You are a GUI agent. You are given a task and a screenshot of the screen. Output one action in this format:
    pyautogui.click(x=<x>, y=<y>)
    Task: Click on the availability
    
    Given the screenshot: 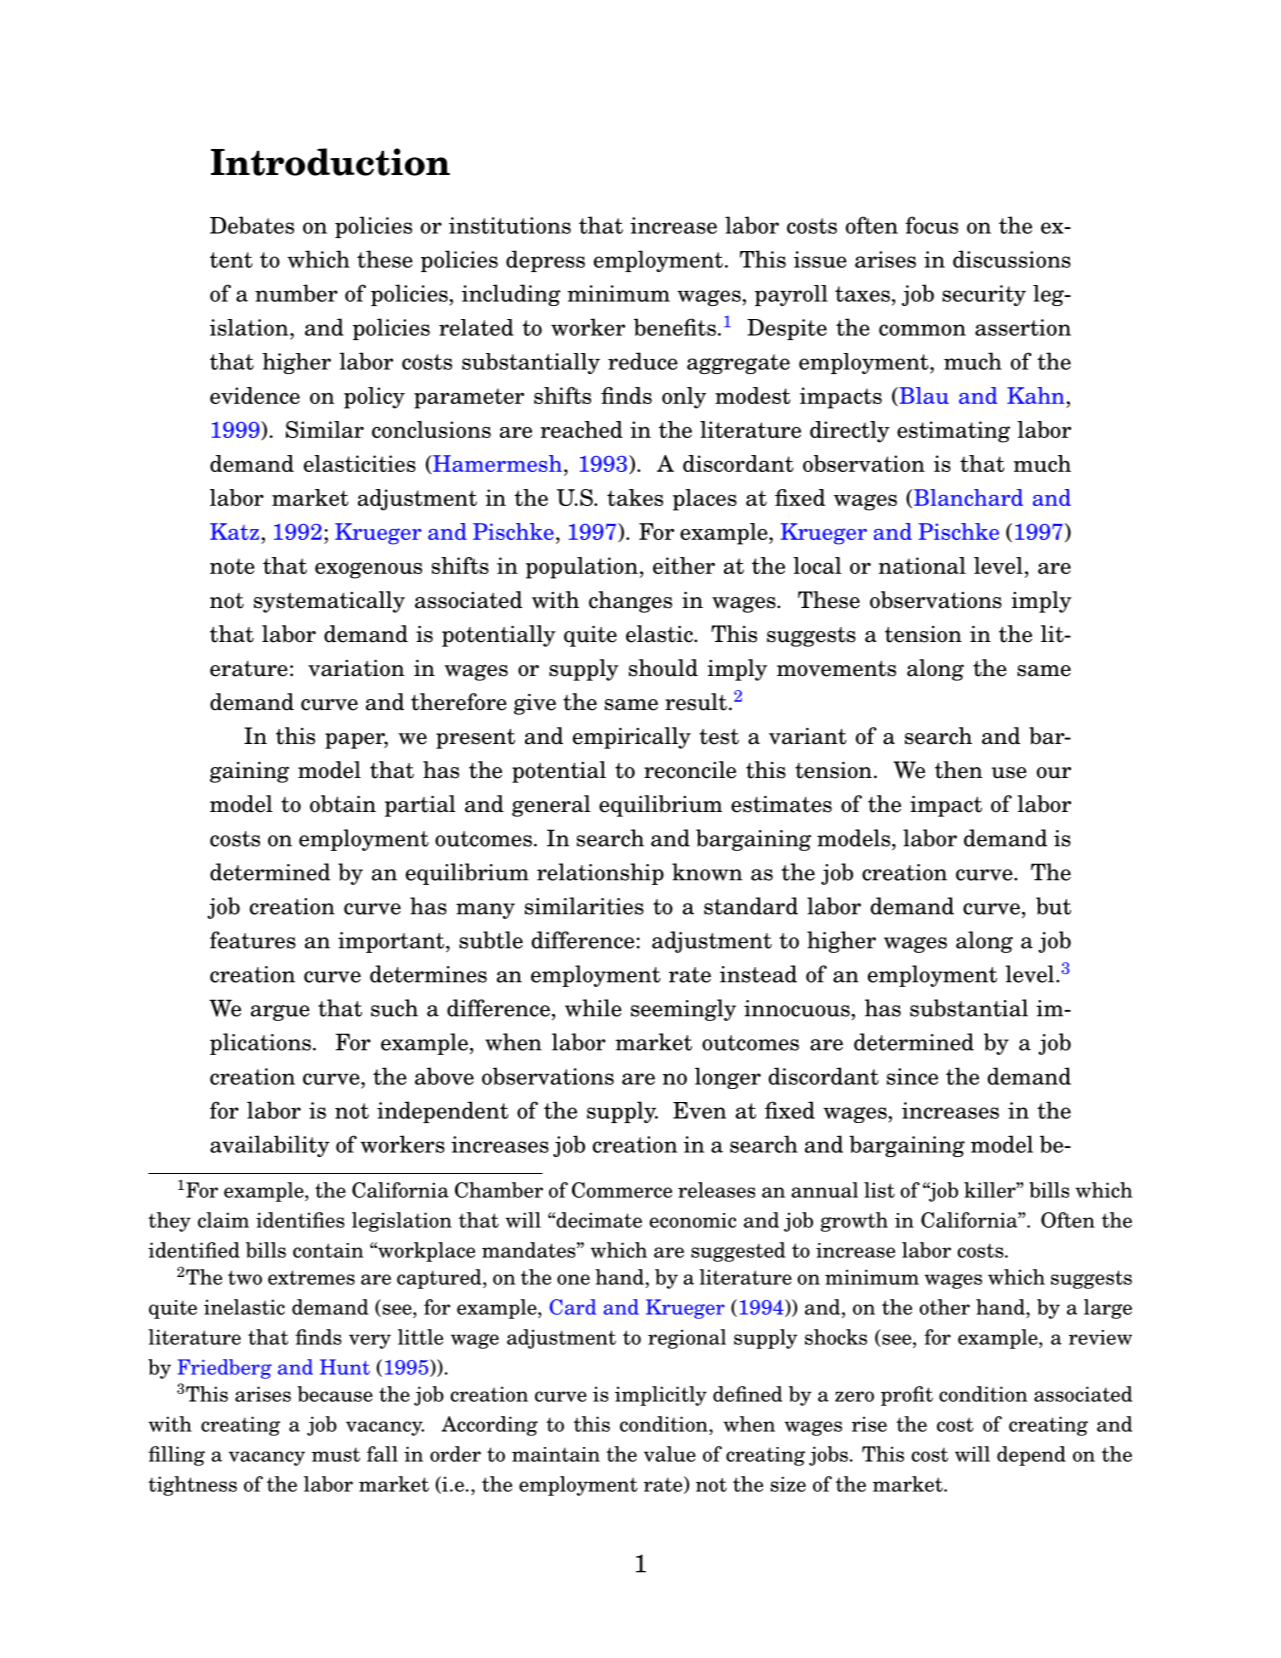 What is the action you would take?
    pyautogui.click(x=270, y=1146)
